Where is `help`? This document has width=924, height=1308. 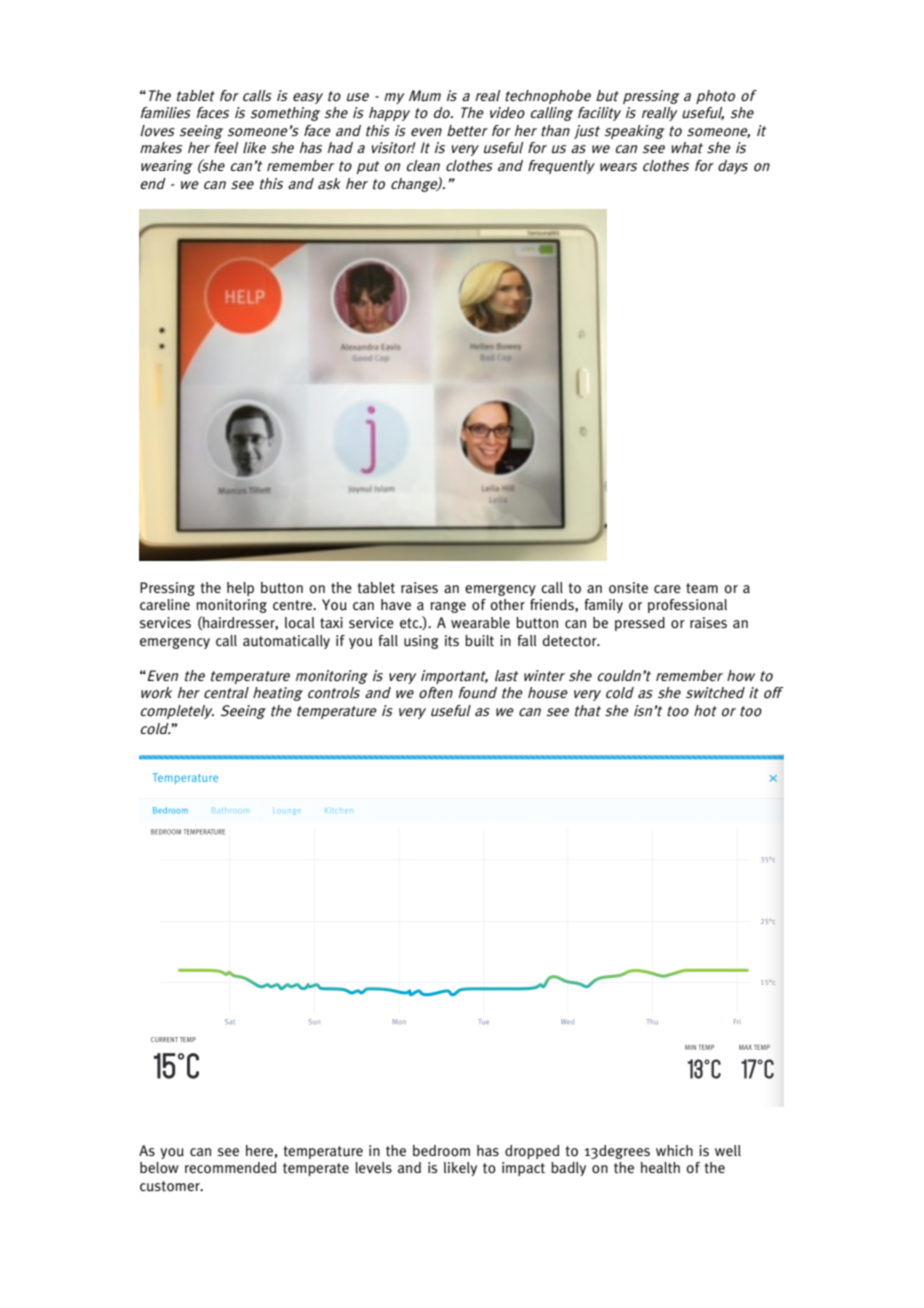
help is located at coordinates (240, 589).
